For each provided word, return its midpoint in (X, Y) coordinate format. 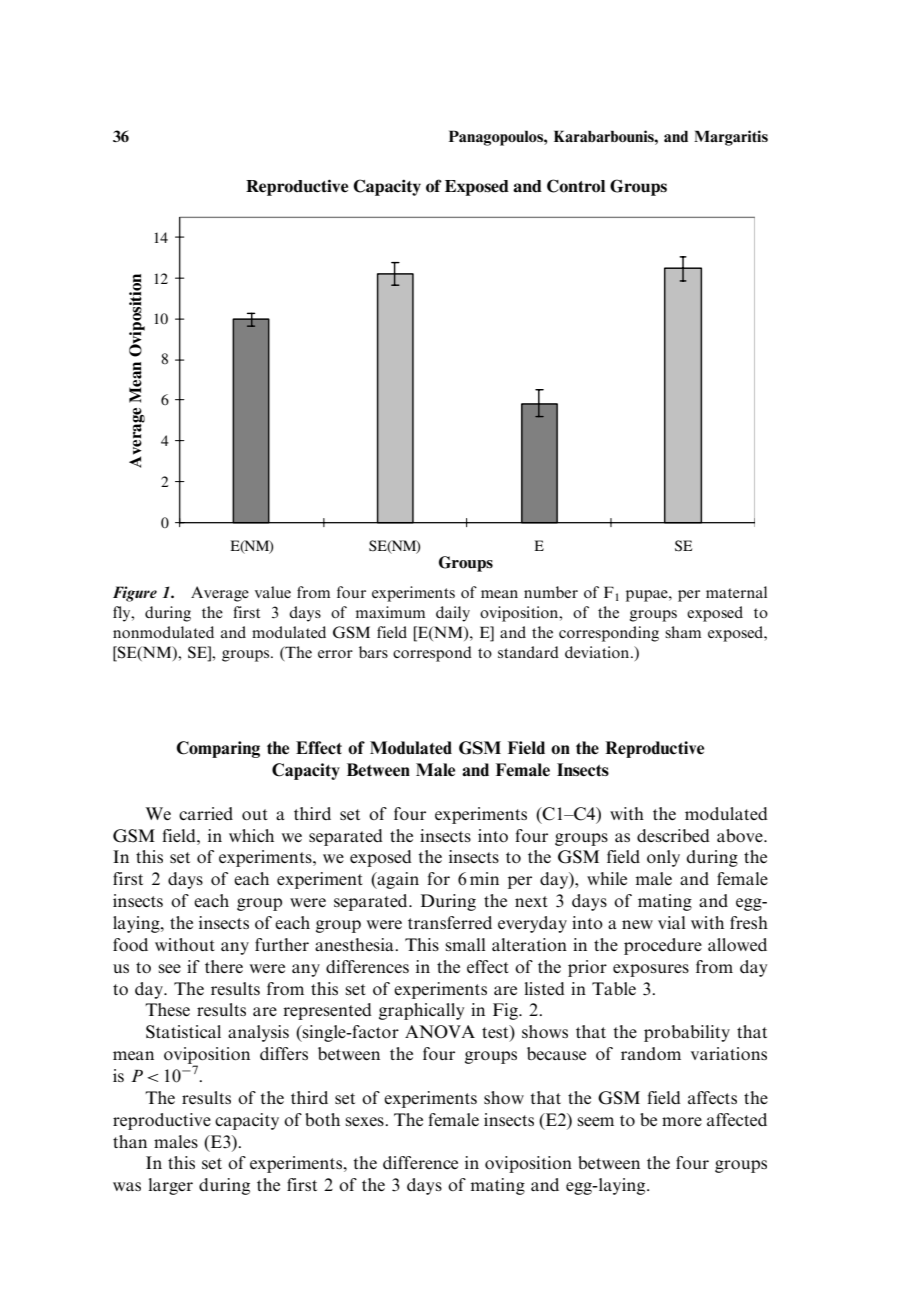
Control (576, 186)
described (673, 835)
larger (170, 1186)
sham (683, 632)
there (224, 966)
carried (206, 813)
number (551, 592)
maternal (736, 592)
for (438, 878)
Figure (135, 594)
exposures (651, 970)
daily (453, 614)
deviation (598, 652)
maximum (390, 612)
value (273, 592)
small (465, 944)
